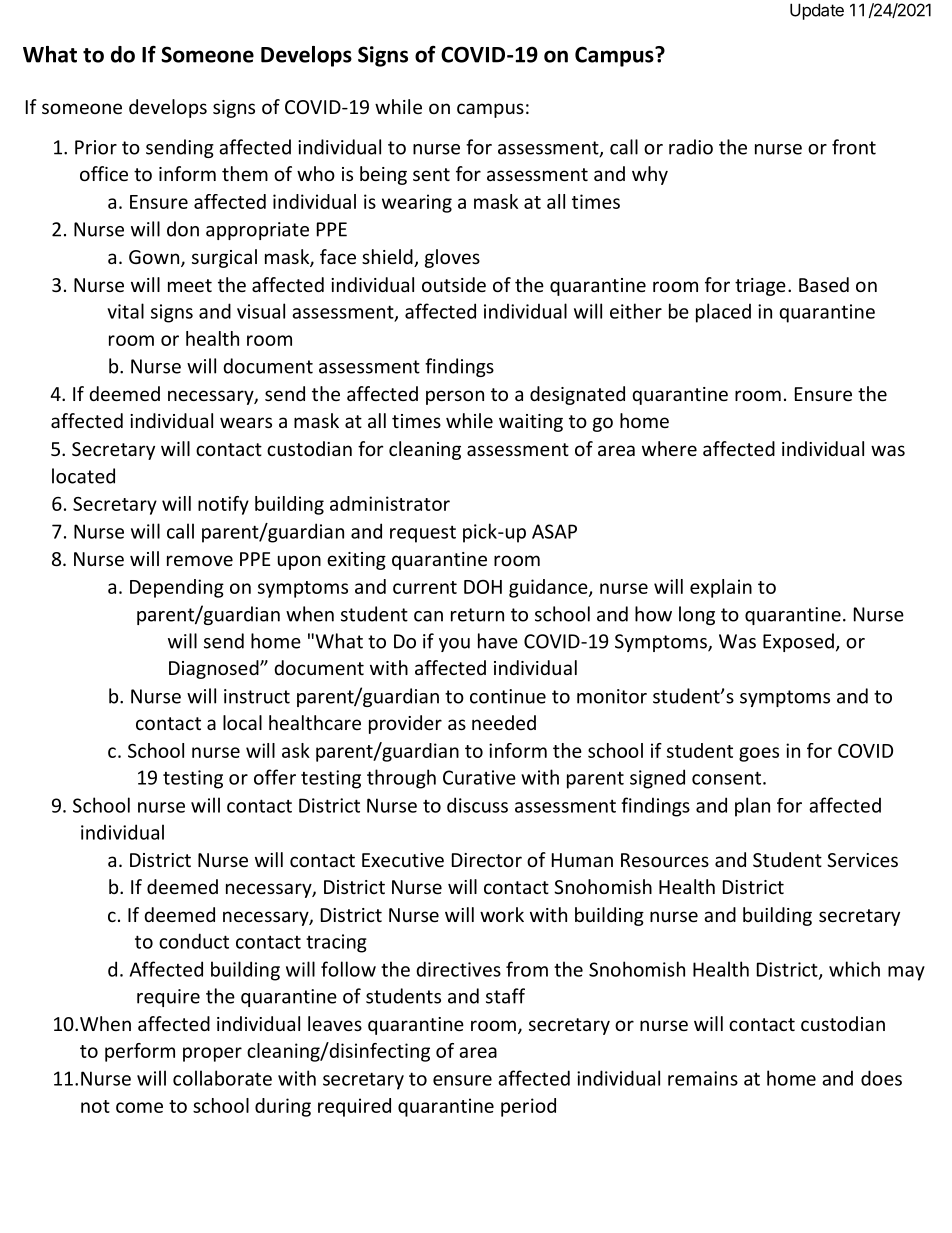 This document has width=952, height=1233. Describe the element at coordinates (483, 587) in the document. I see `DOH` at that location.
